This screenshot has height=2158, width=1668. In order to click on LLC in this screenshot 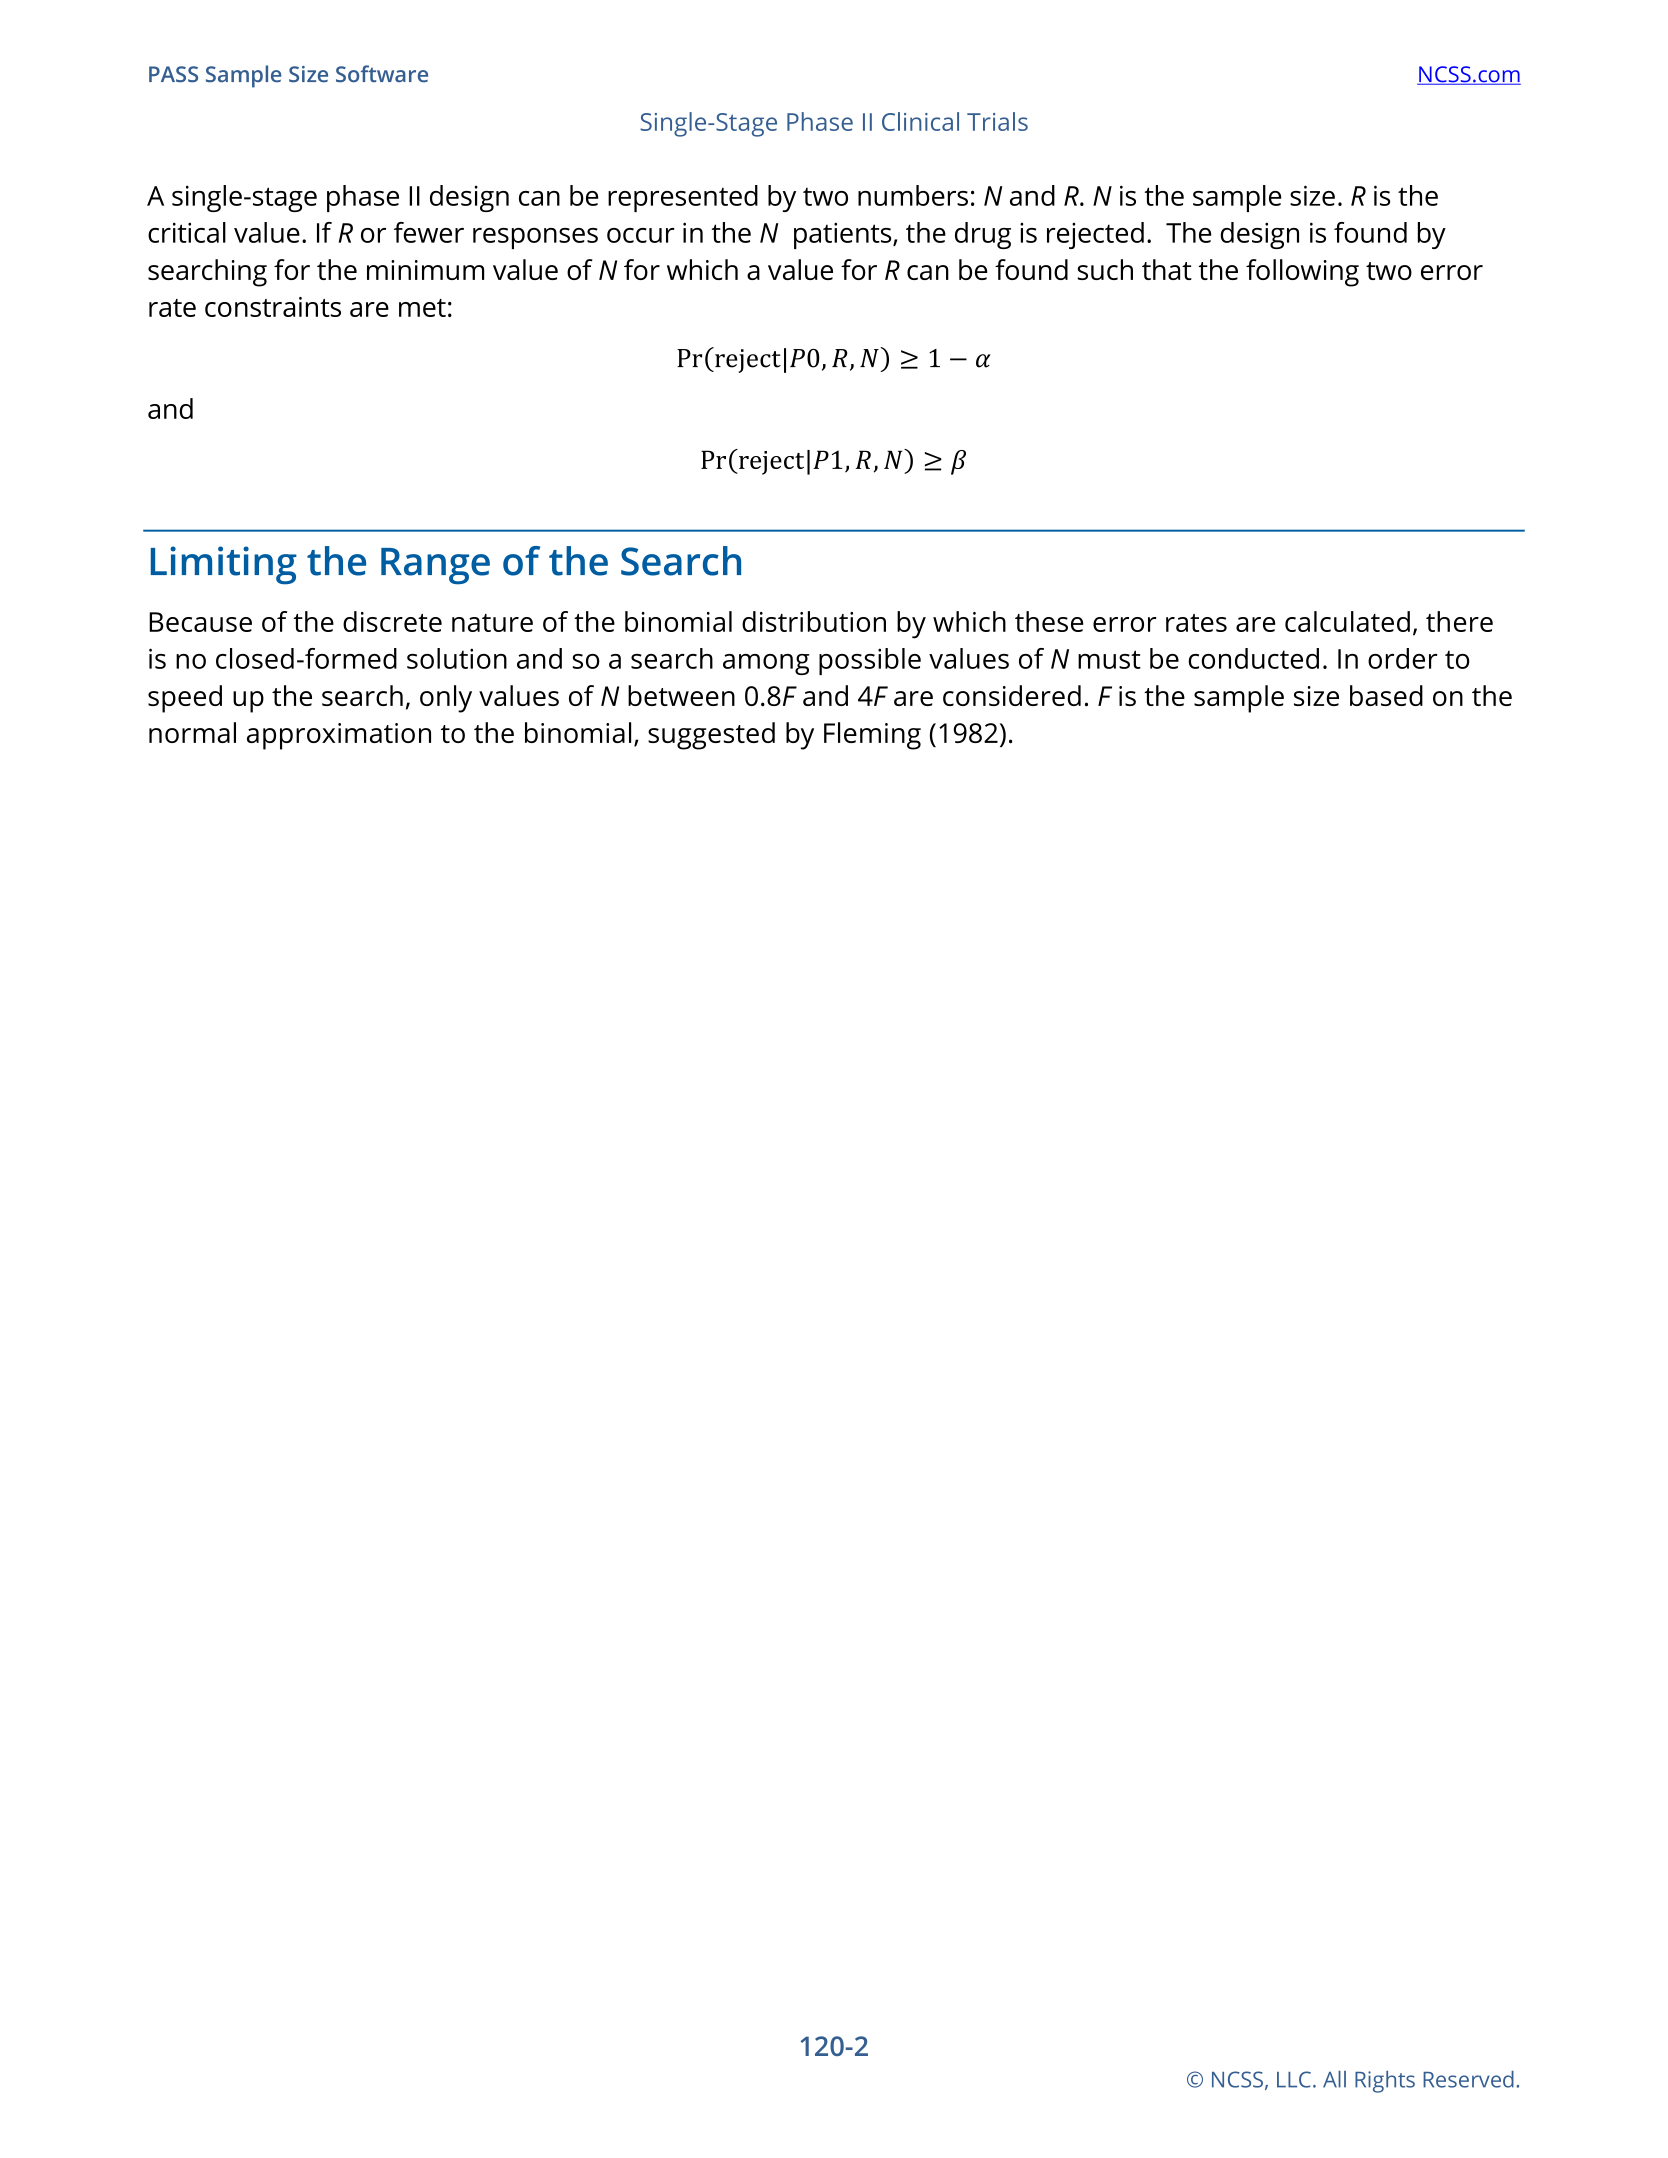, I will do `click(1294, 2079)`.
